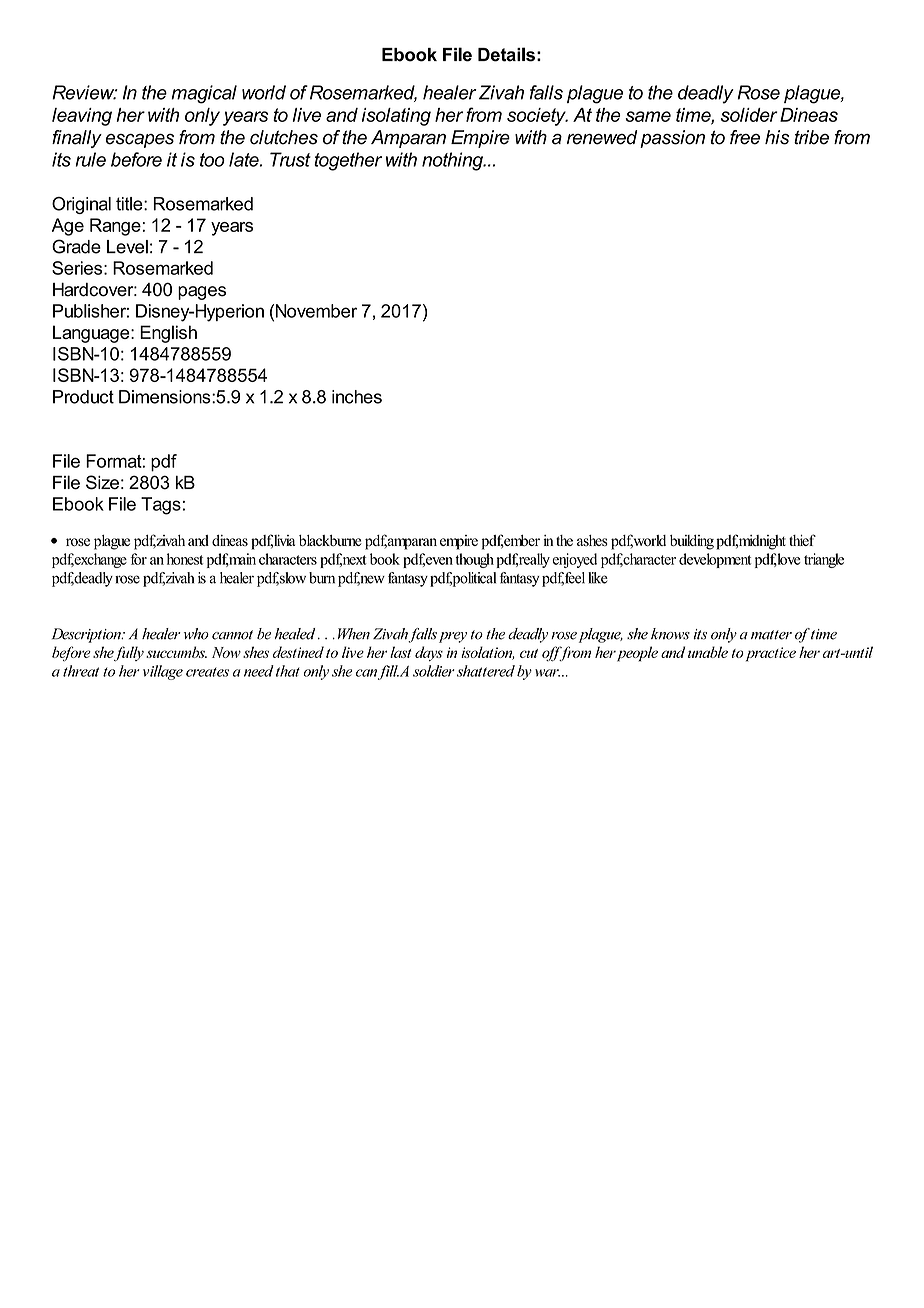 This screenshot has height=1308, width=924. I want to click on days, so click(429, 653).
